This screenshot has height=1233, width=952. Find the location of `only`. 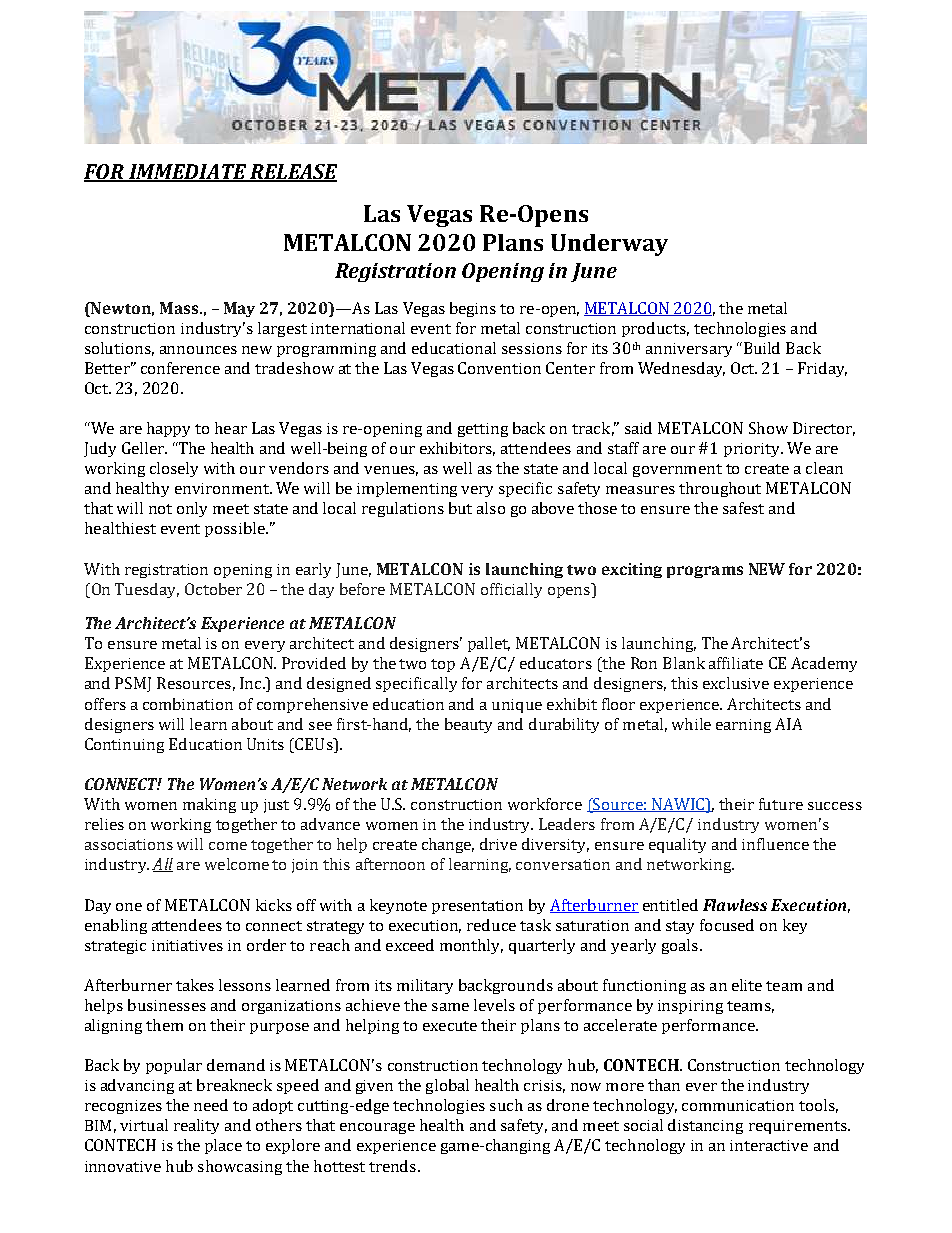

only is located at coordinates (192, 509).
